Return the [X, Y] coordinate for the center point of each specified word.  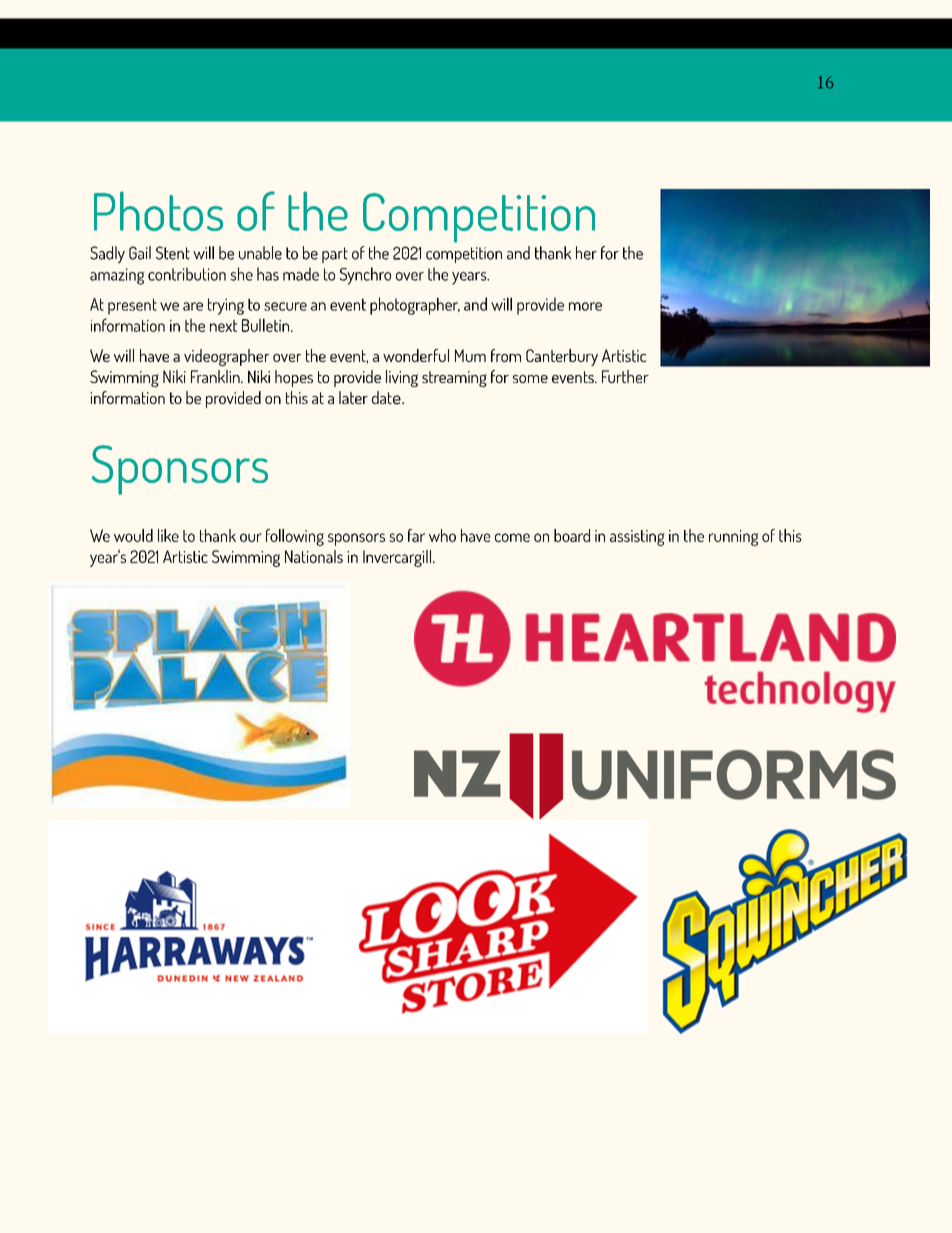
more [585, 306]
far [416, 535]
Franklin [216, 376]
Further [625, 376]
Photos [158, 211]
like [168, 535]
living [402, 378]
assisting [637, 538]
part [335, 255]
